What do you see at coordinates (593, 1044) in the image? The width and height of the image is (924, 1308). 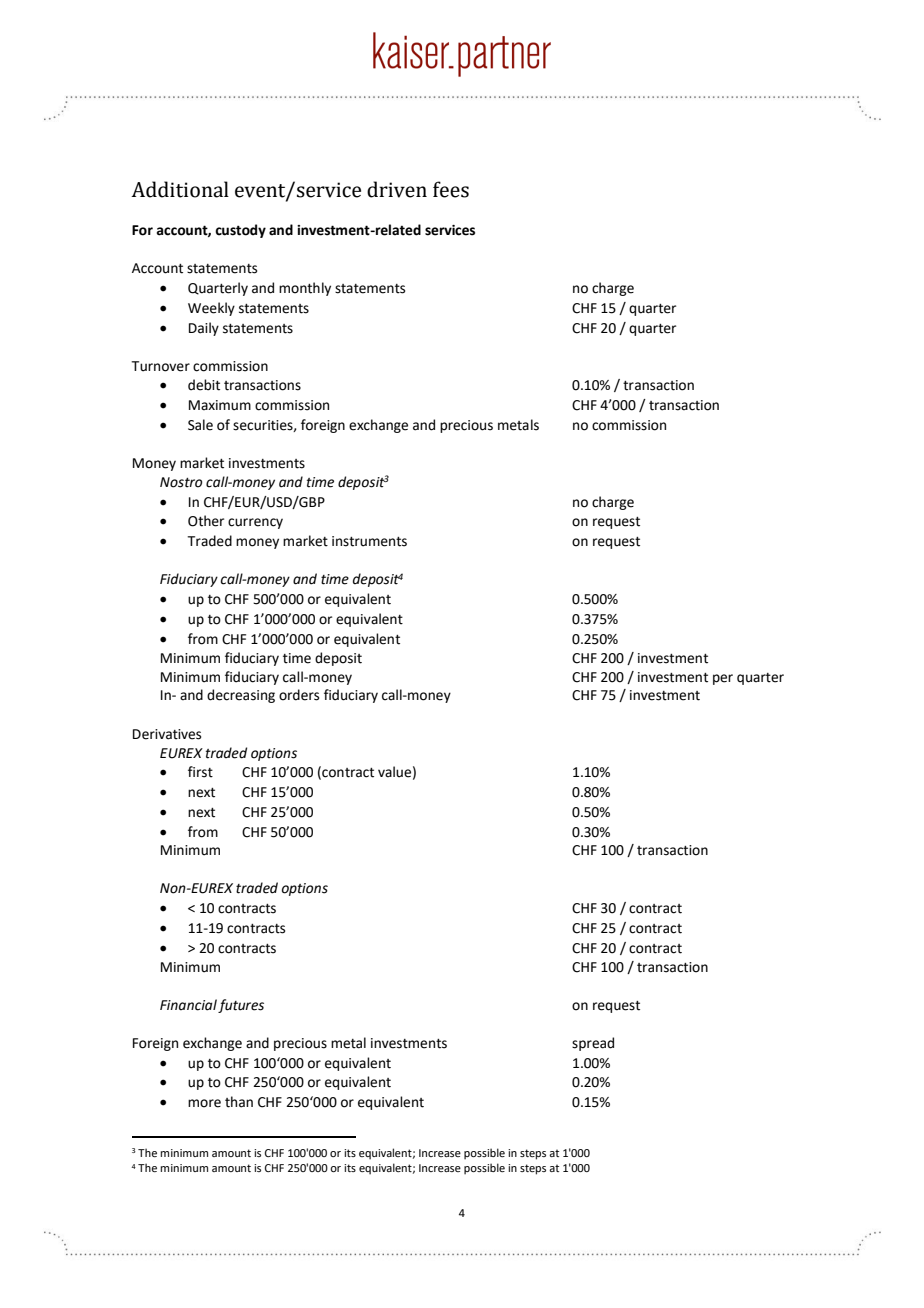 I see `spread` at bounding box center [593, 1044].
